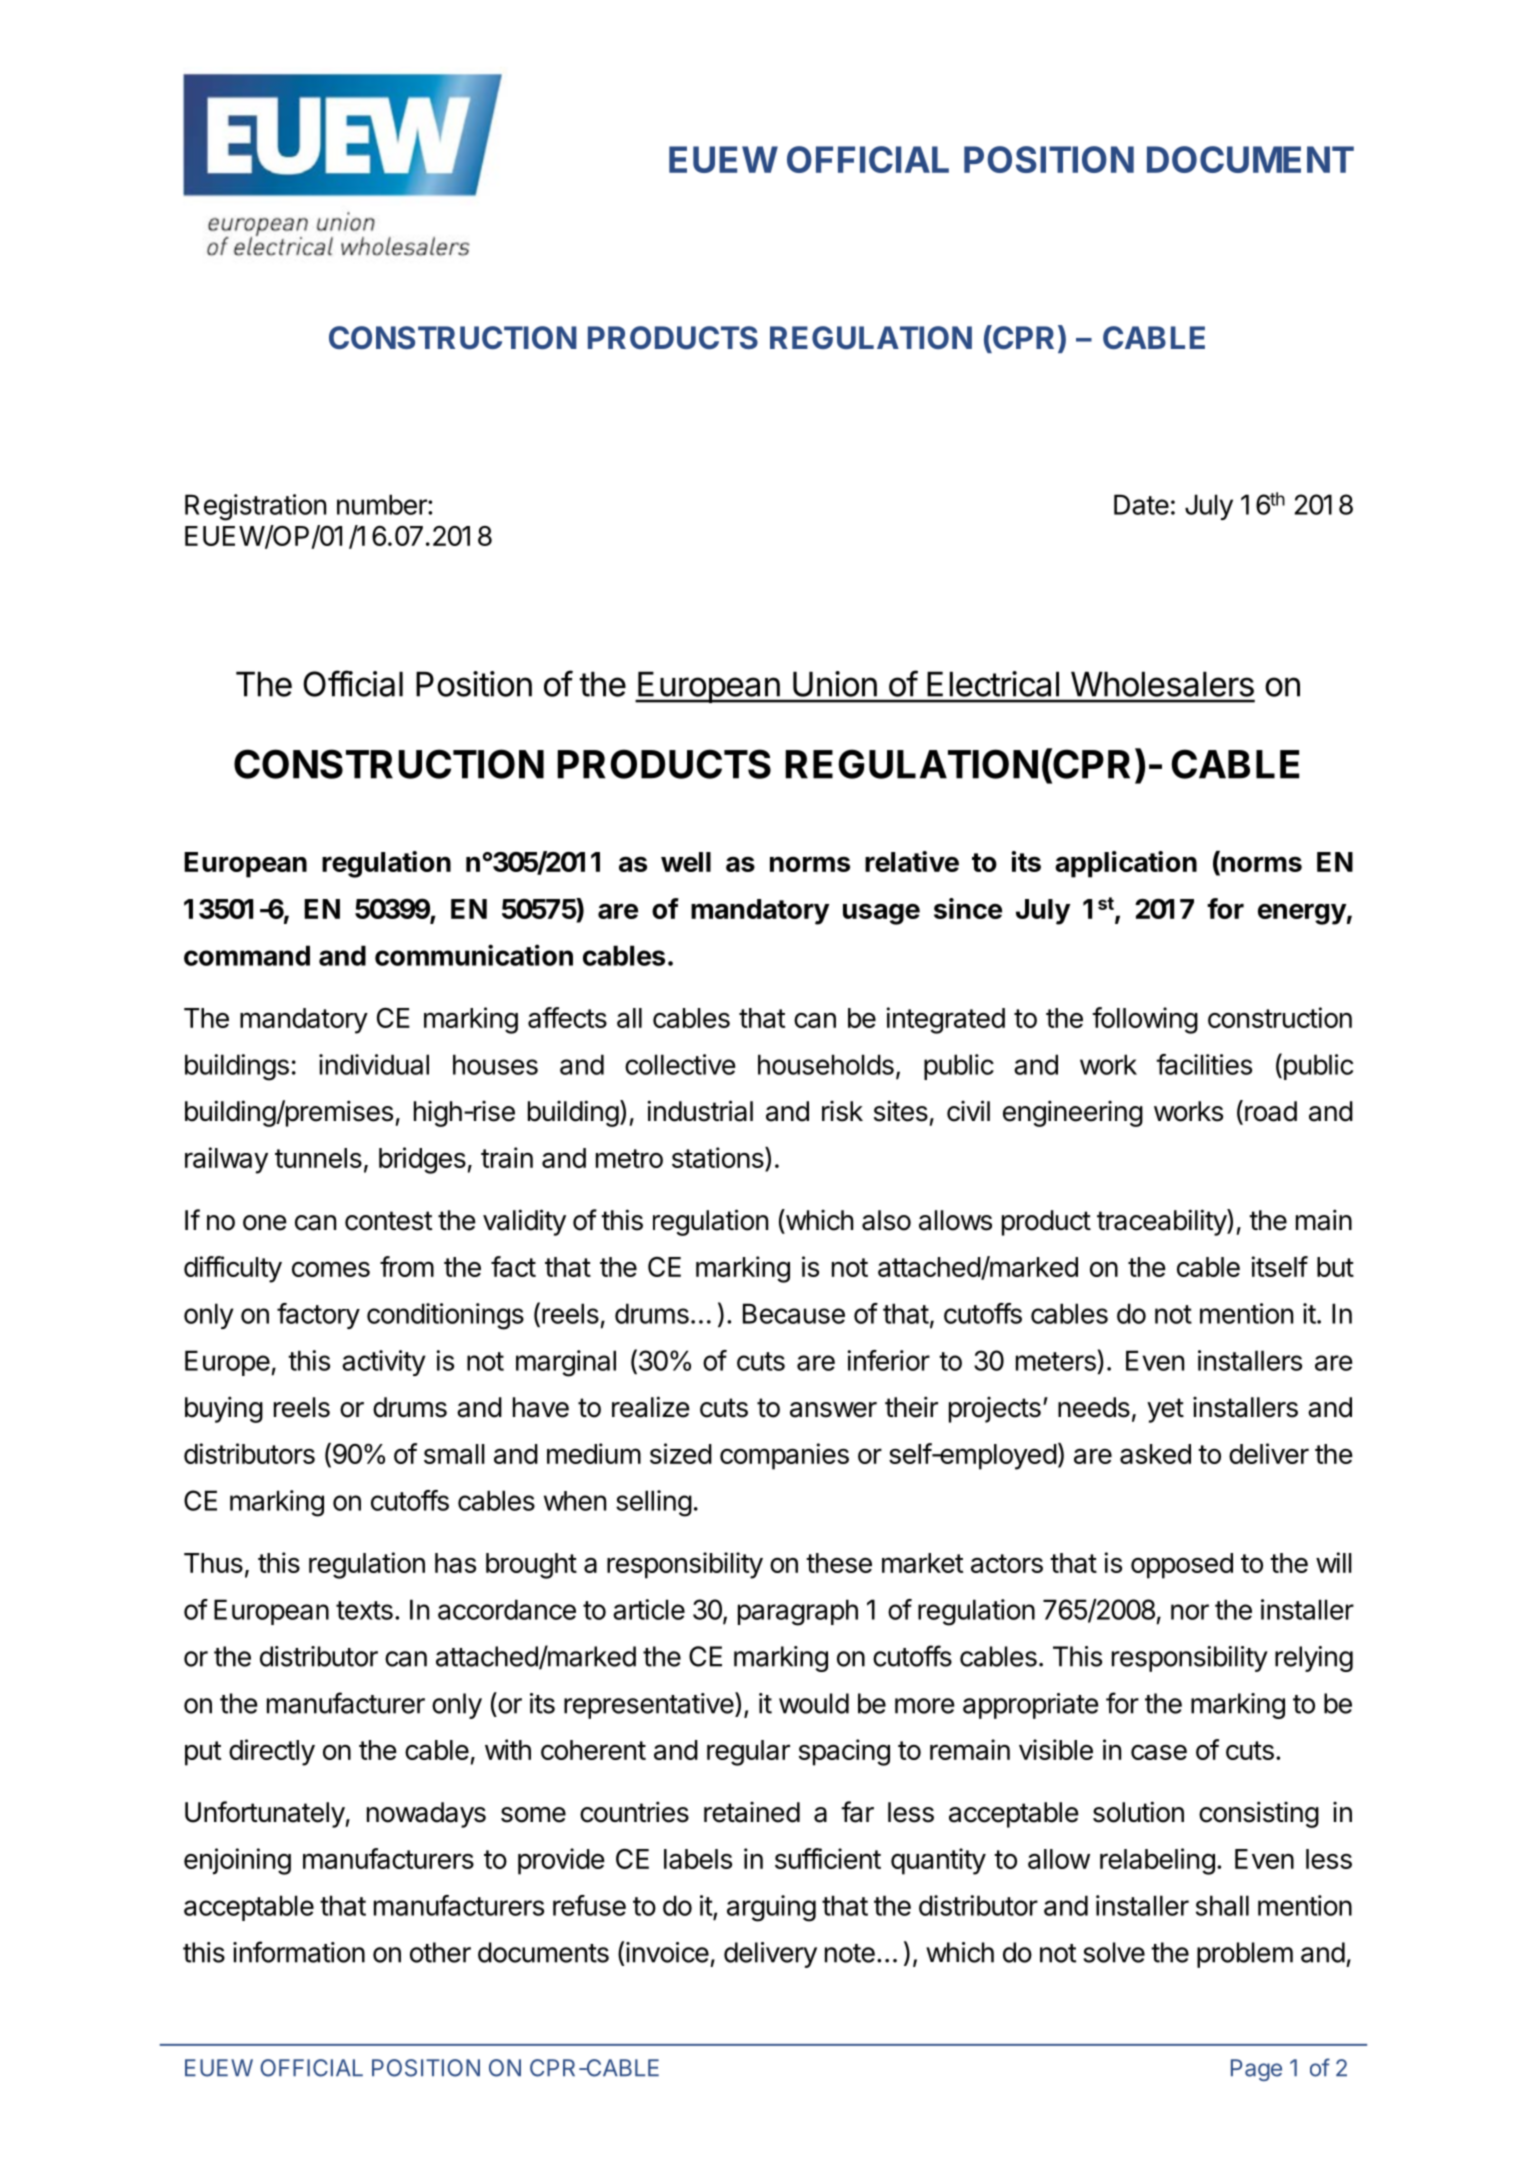 The width and height of the image is (1536, 2173). I want to click on households, so click(826, 1064).
